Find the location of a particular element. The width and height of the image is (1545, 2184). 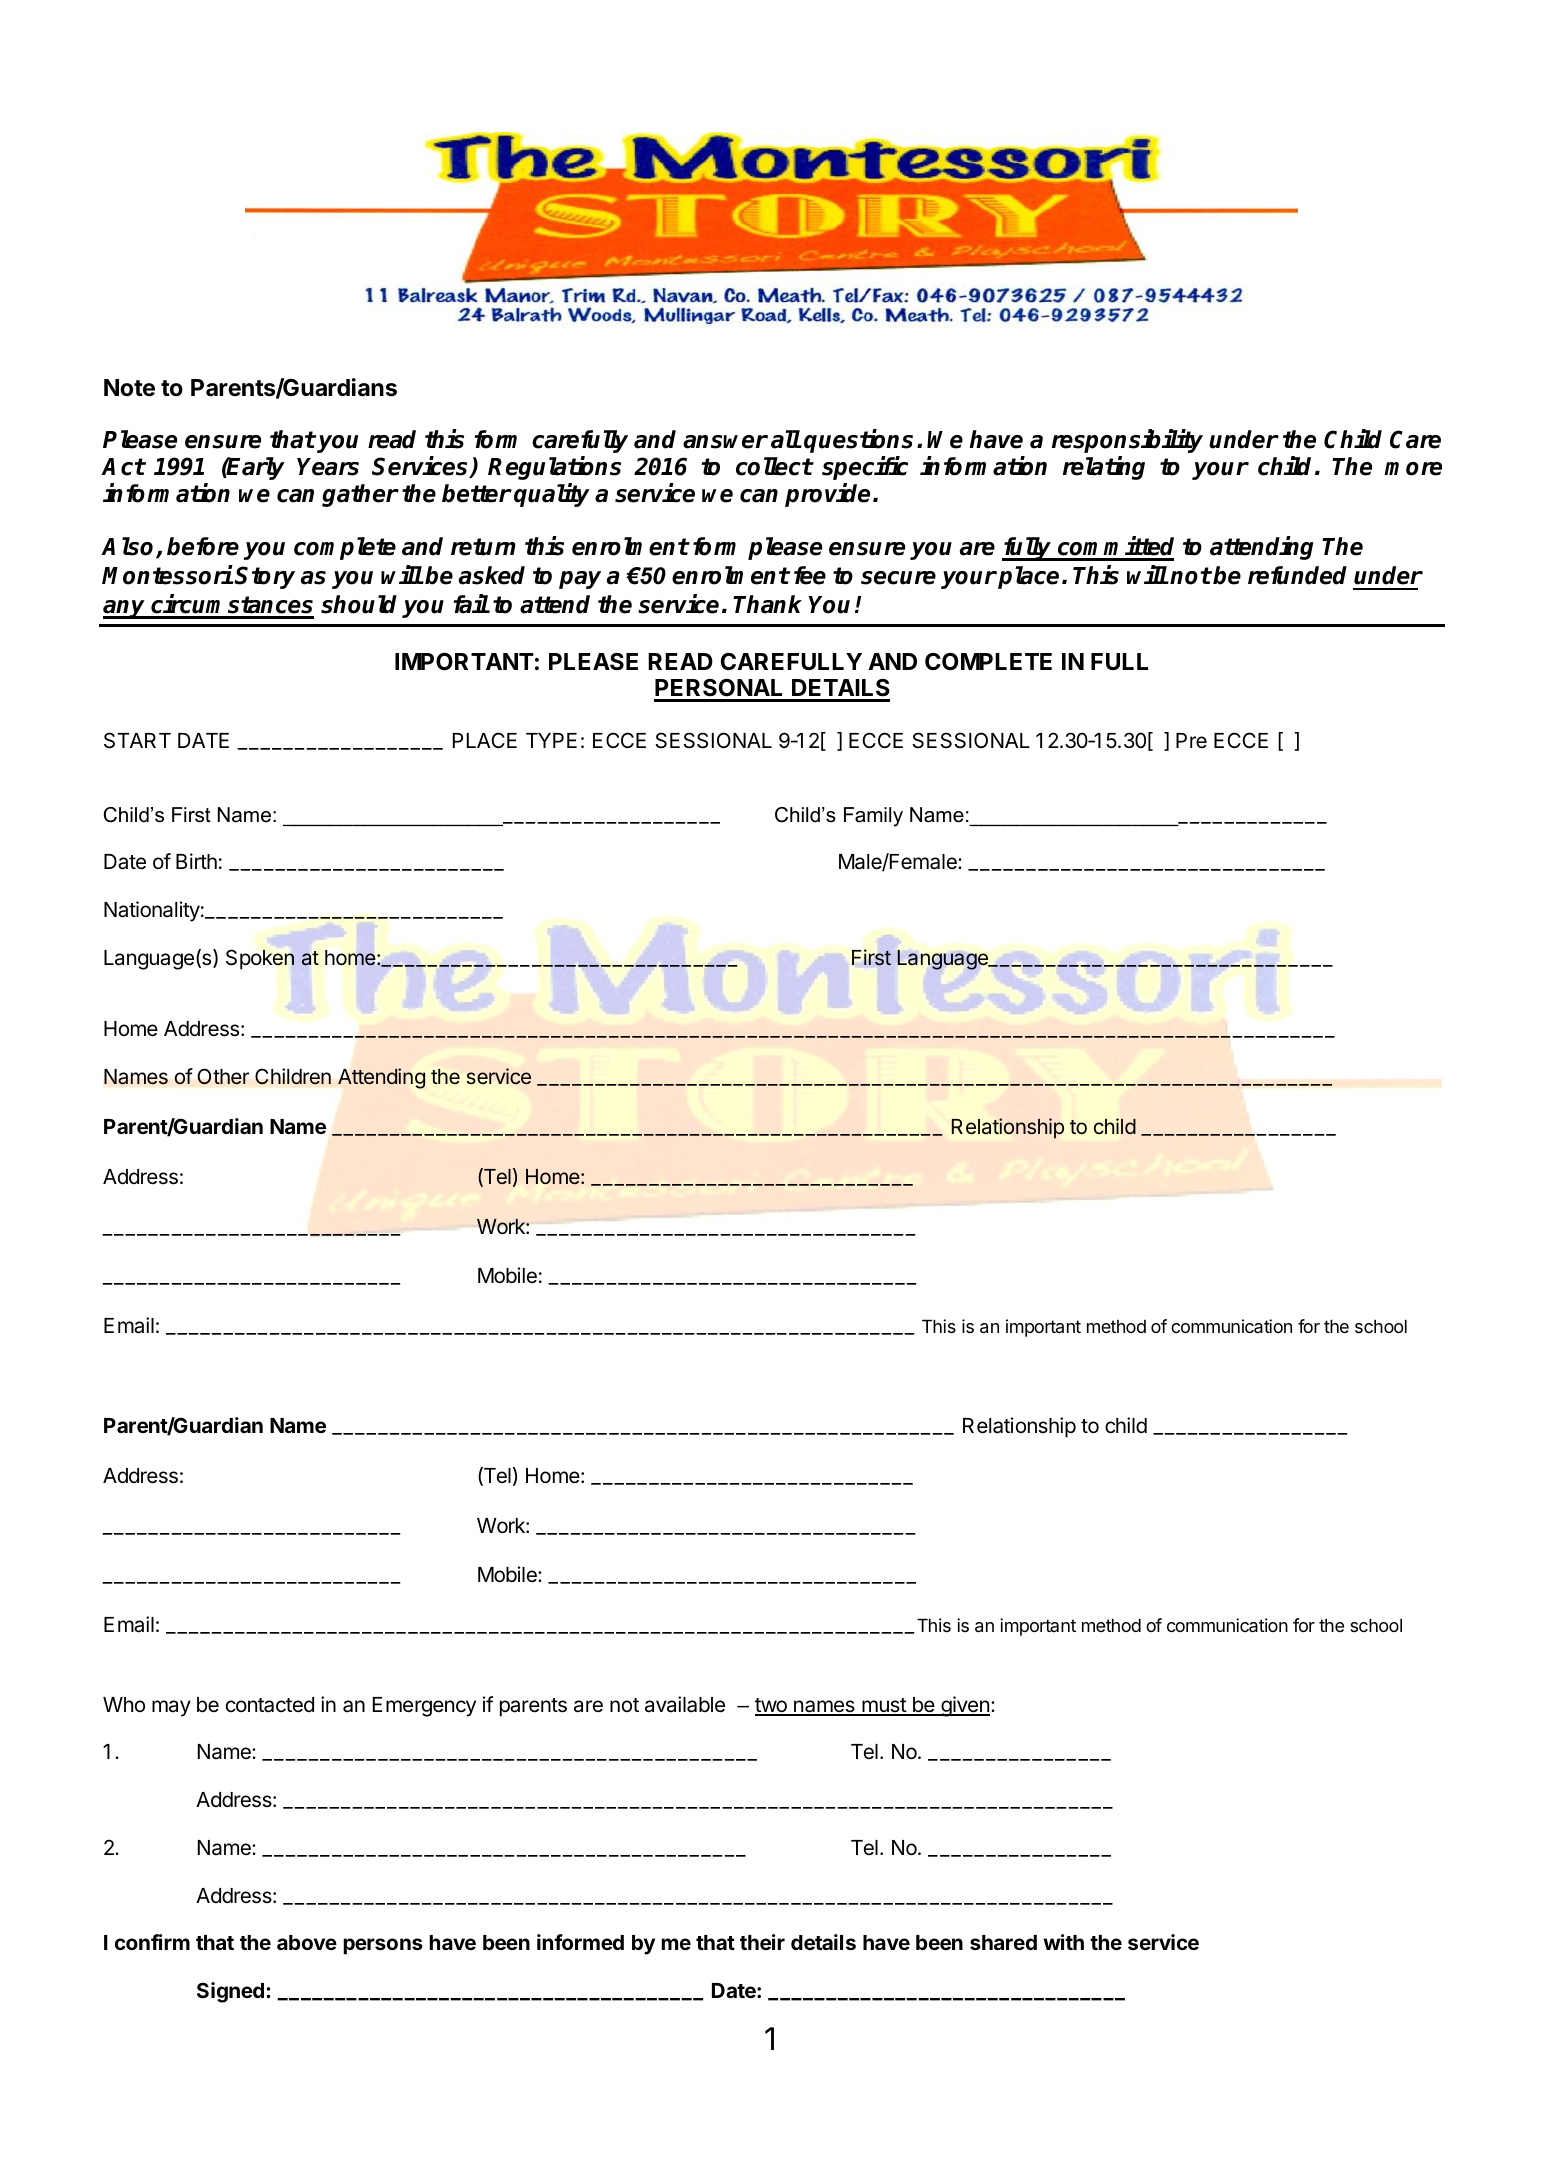

their is located at coordinates (762, 1942).
